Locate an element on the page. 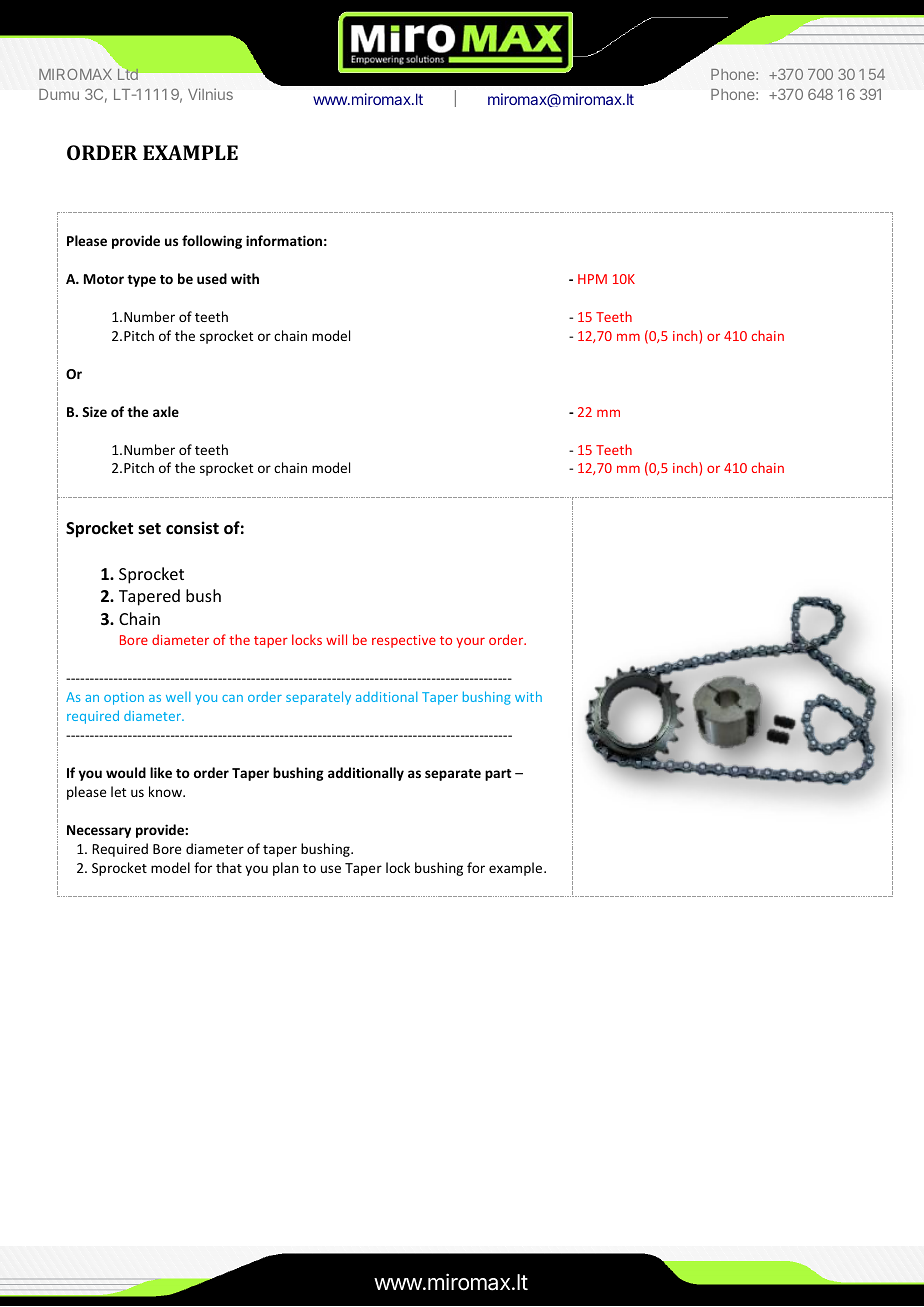  respective is located at coordinates (404, 641).
